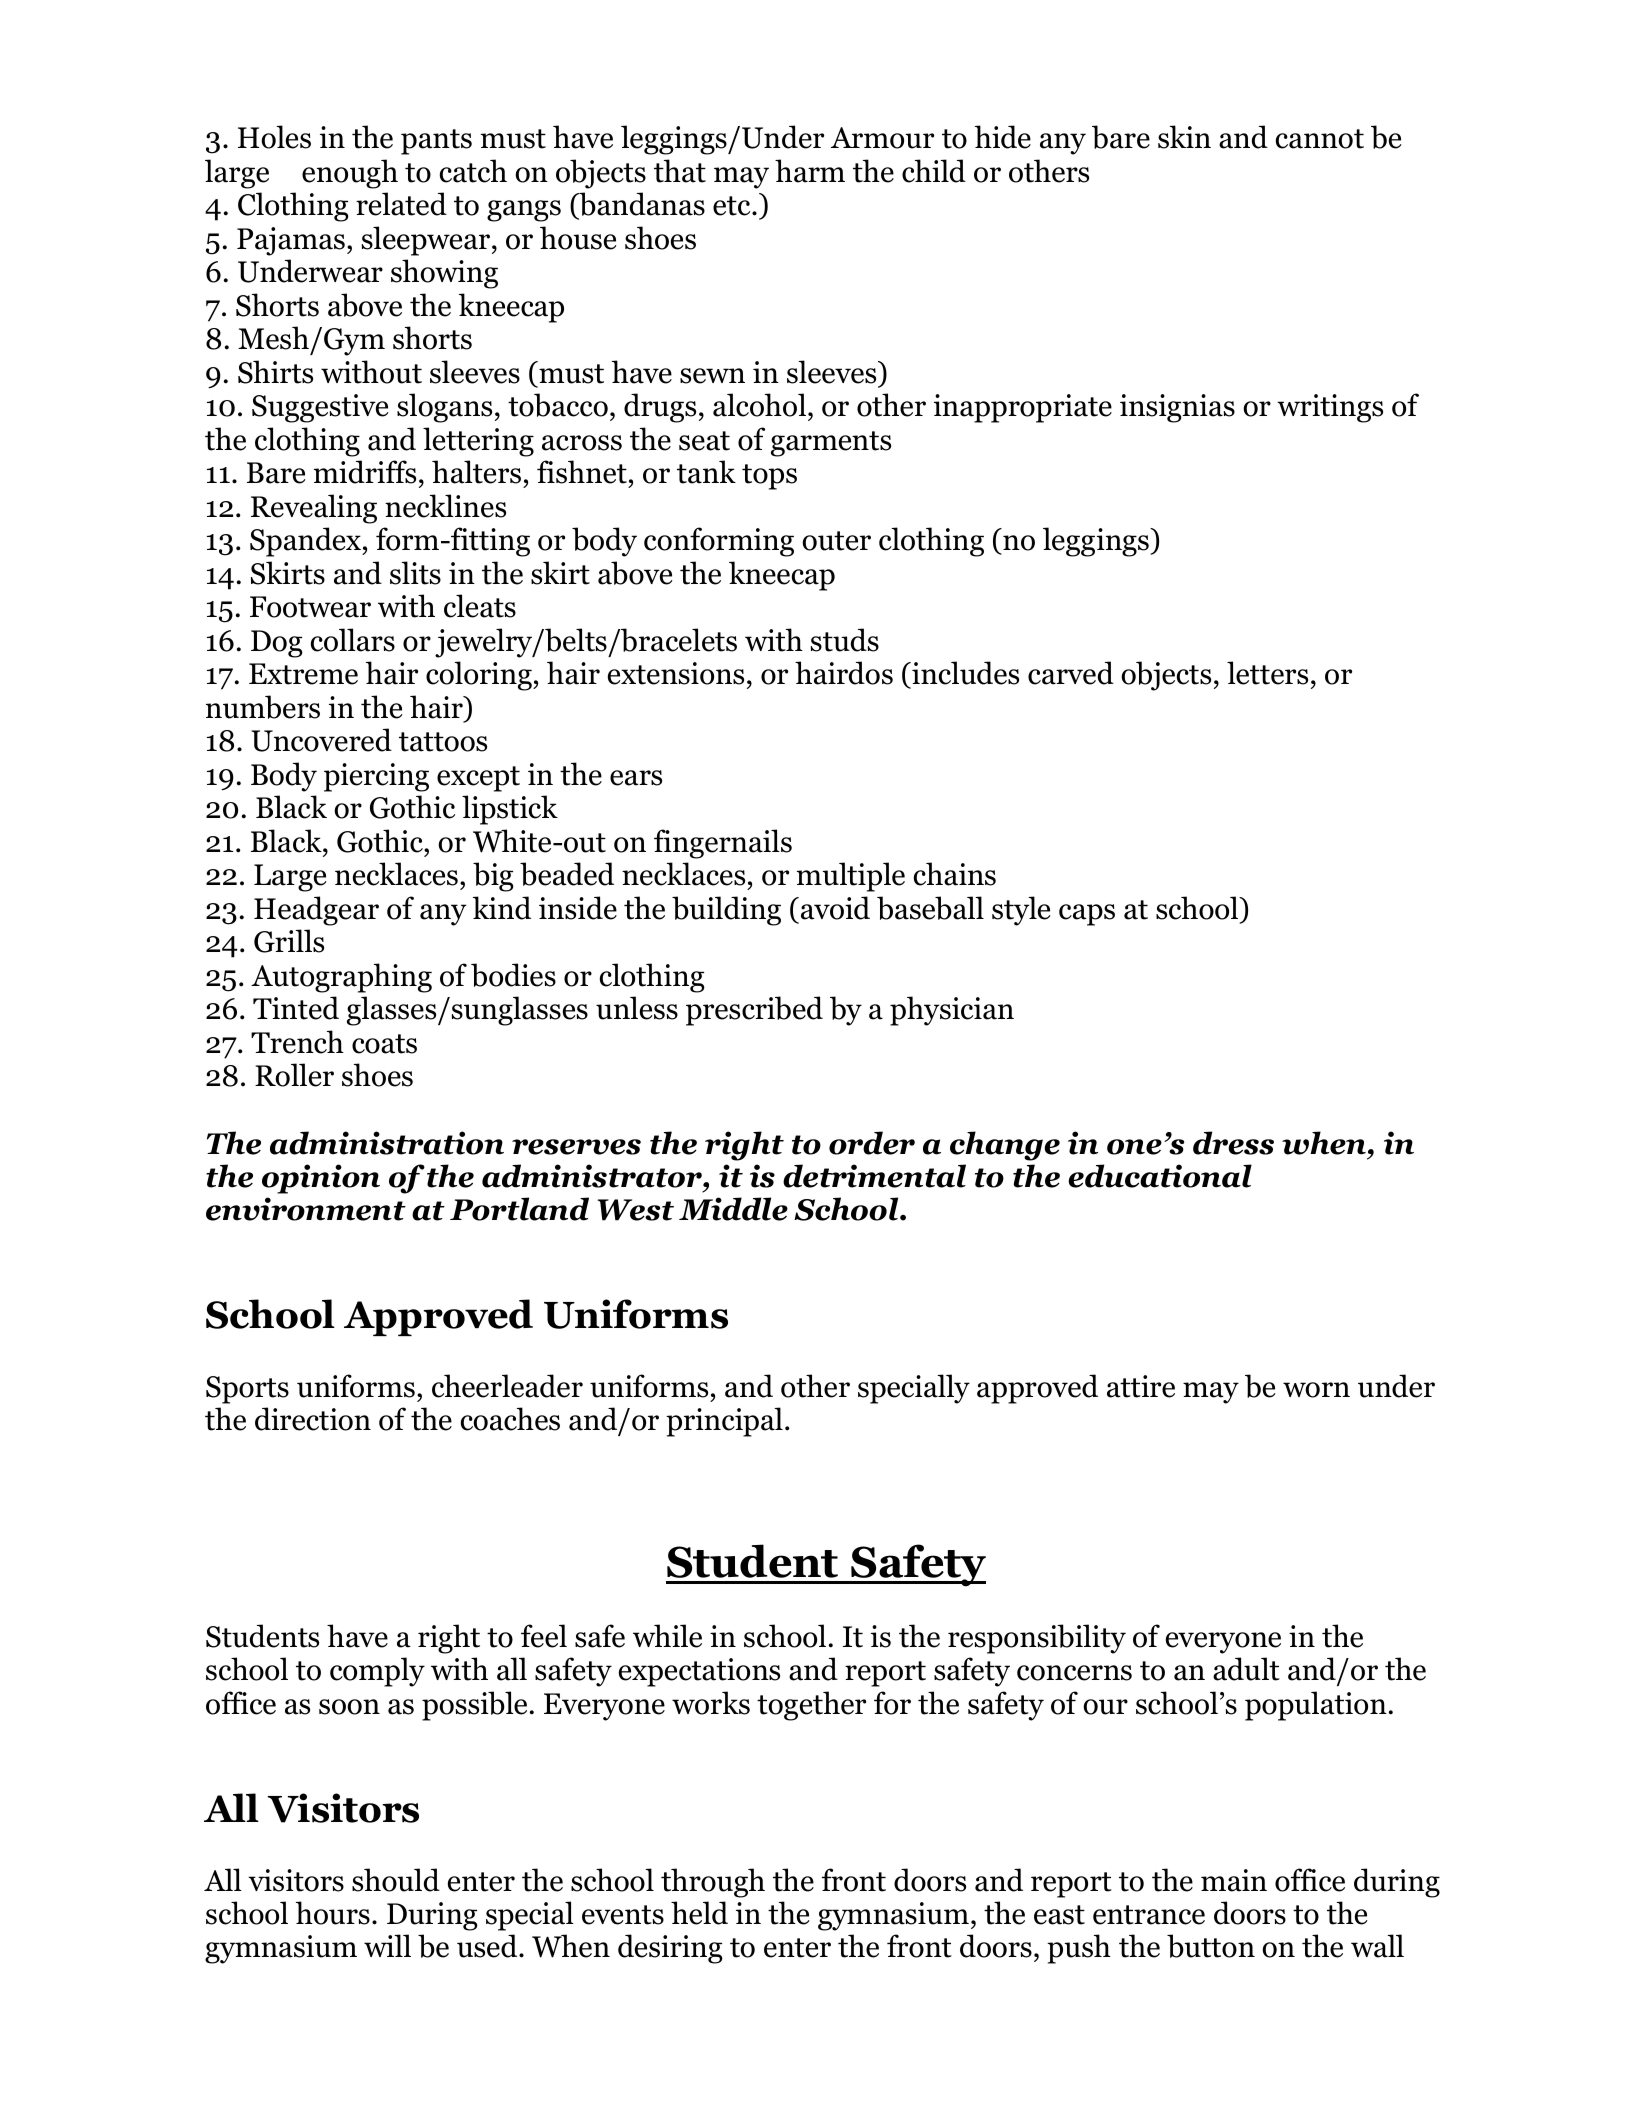  Describe the element at coordinates (724, 1422) in the image. I see `principal` at that location.
